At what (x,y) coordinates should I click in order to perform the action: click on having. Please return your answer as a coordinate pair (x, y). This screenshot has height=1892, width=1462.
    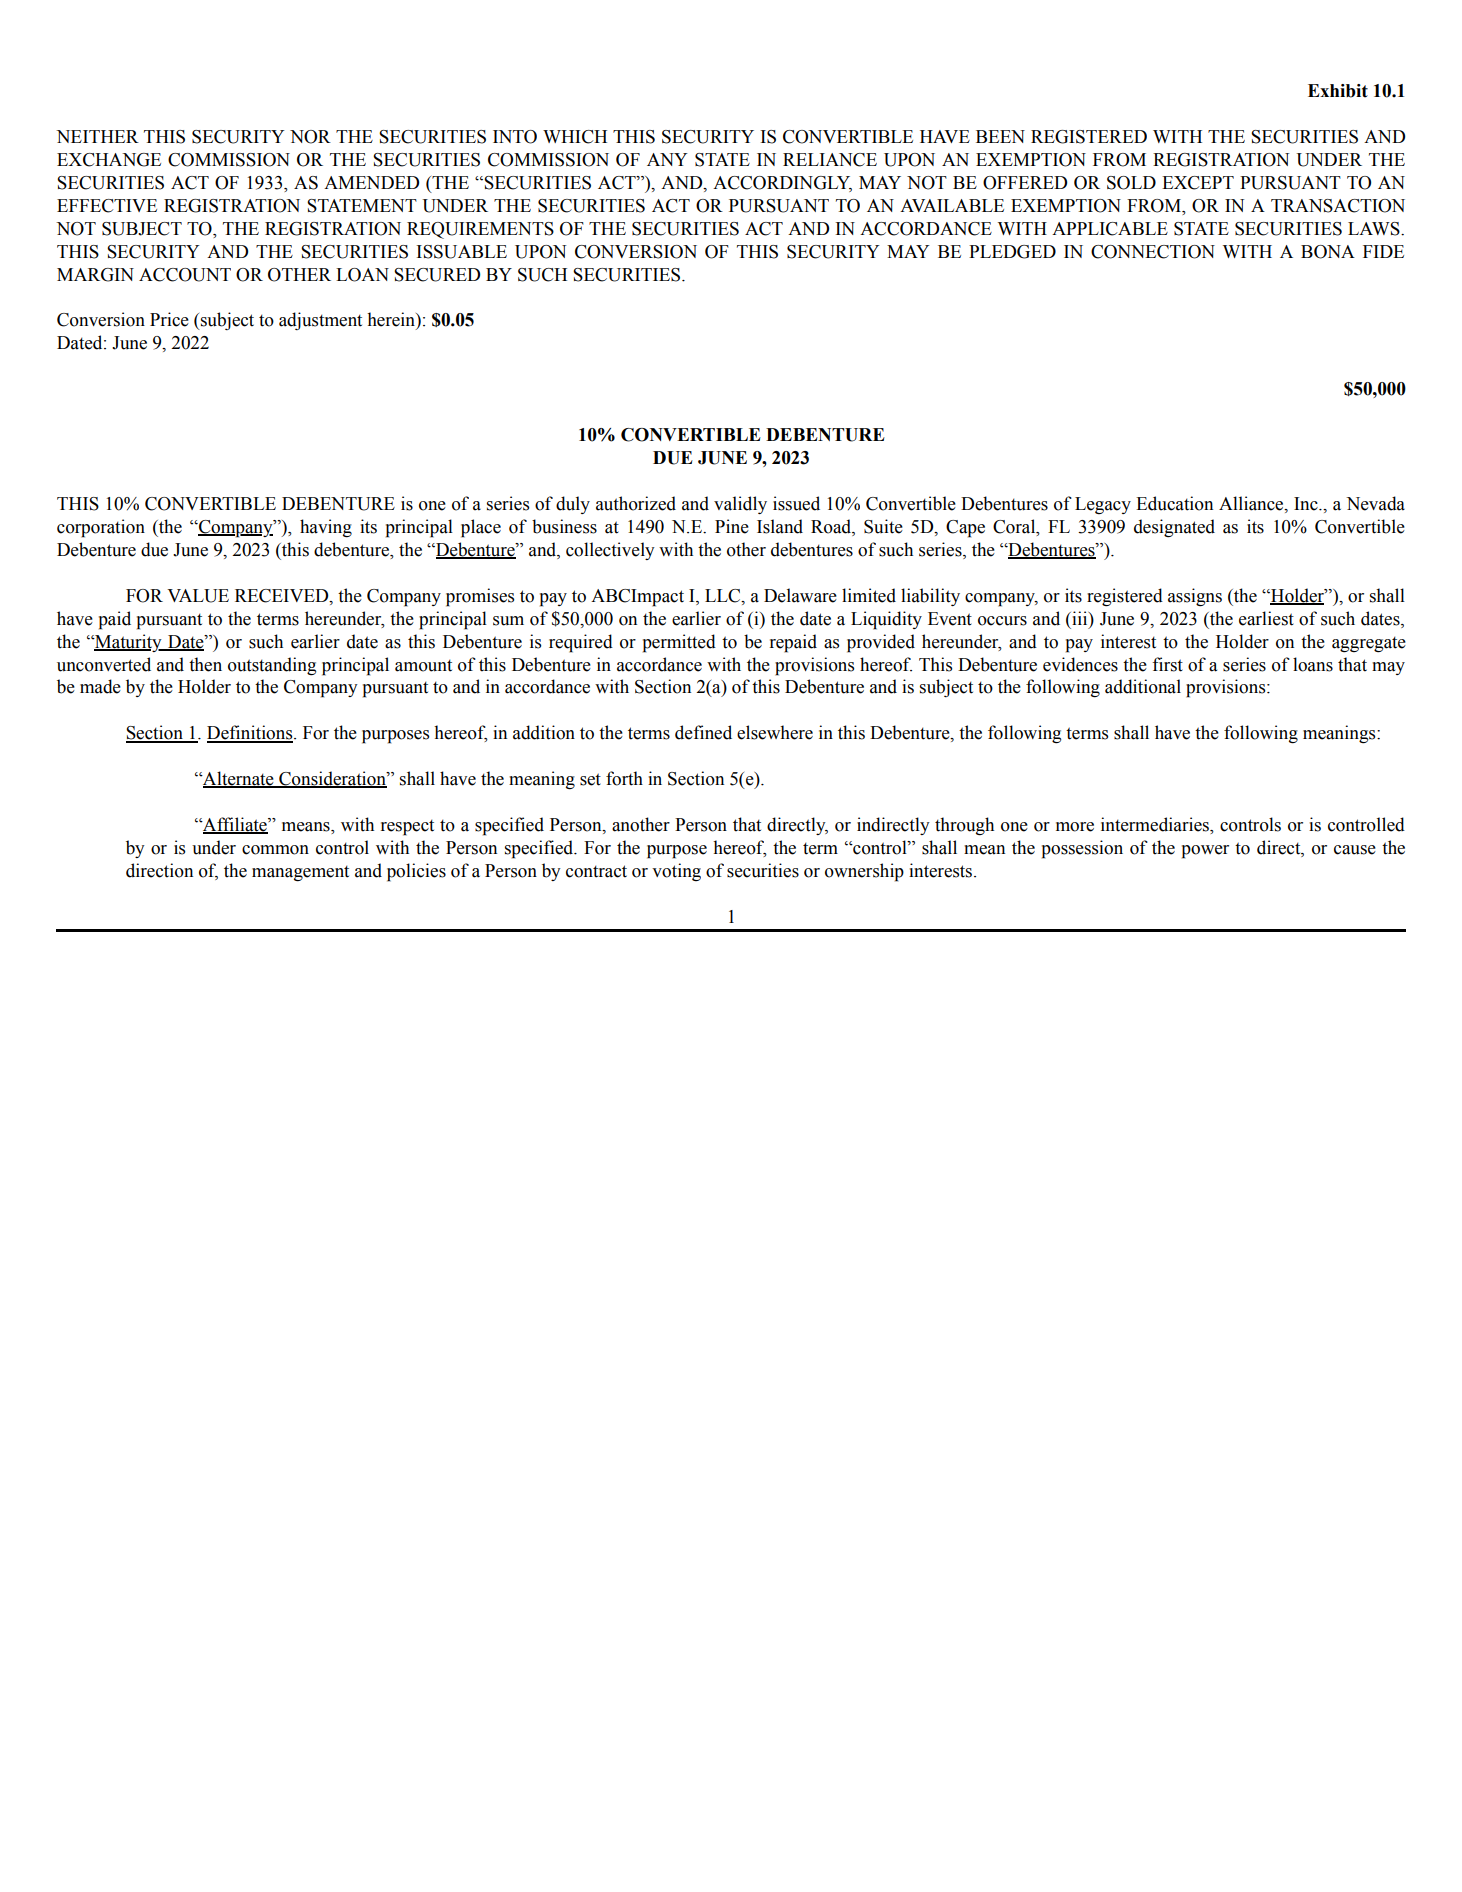
    Looking at the image, I should click on (326, 528).
